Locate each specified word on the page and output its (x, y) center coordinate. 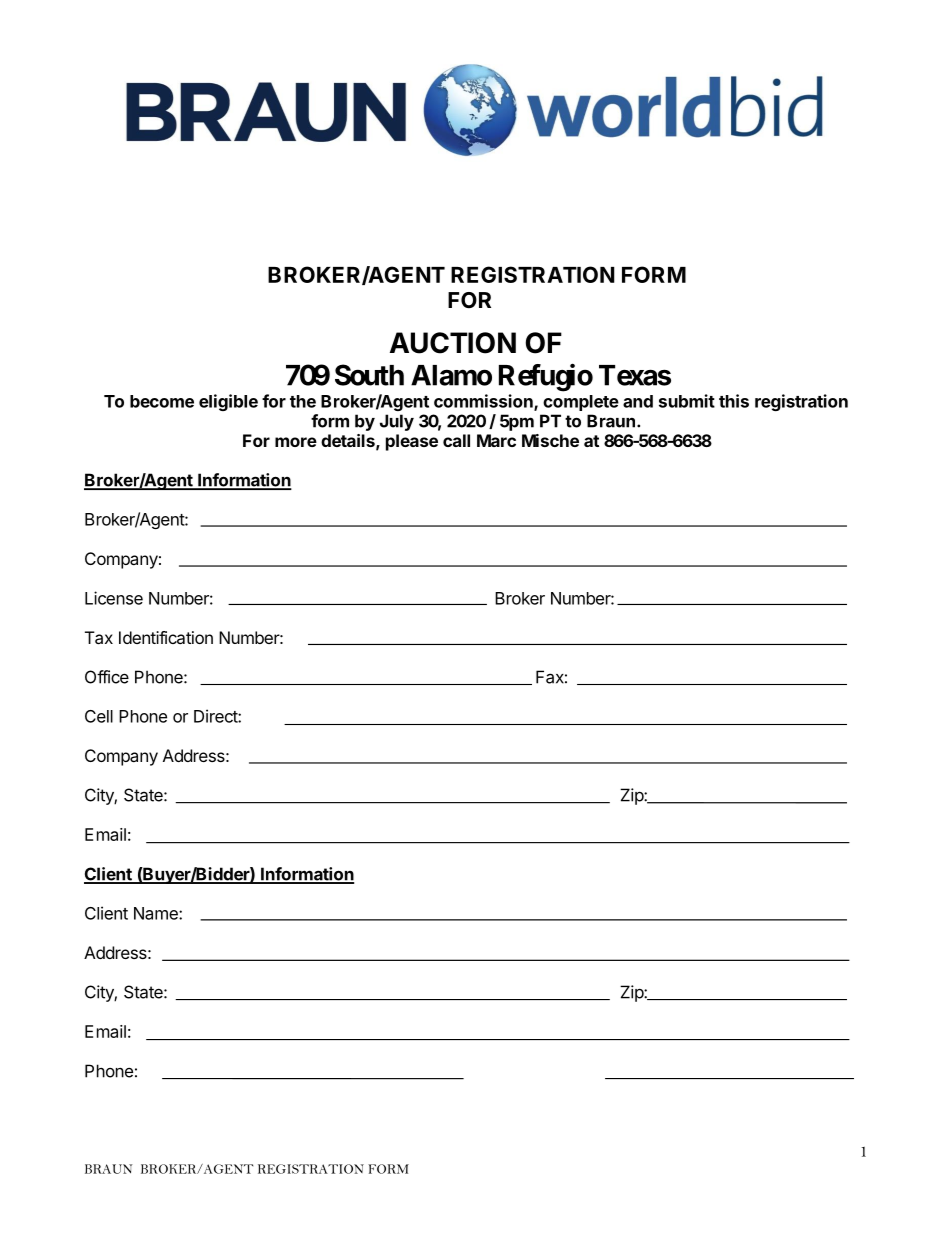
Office (107, 677)
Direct (216, 716)
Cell (99, 716)
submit (687, 401)
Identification (166, 637)
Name (157, 913)
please (412, 442)
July (397, 422)
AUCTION (453, 343)
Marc (496, 440)
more (296, 442)
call (456, 440)
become (162, 401)
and (638, 401)
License (114, 598)
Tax (99, 637)
